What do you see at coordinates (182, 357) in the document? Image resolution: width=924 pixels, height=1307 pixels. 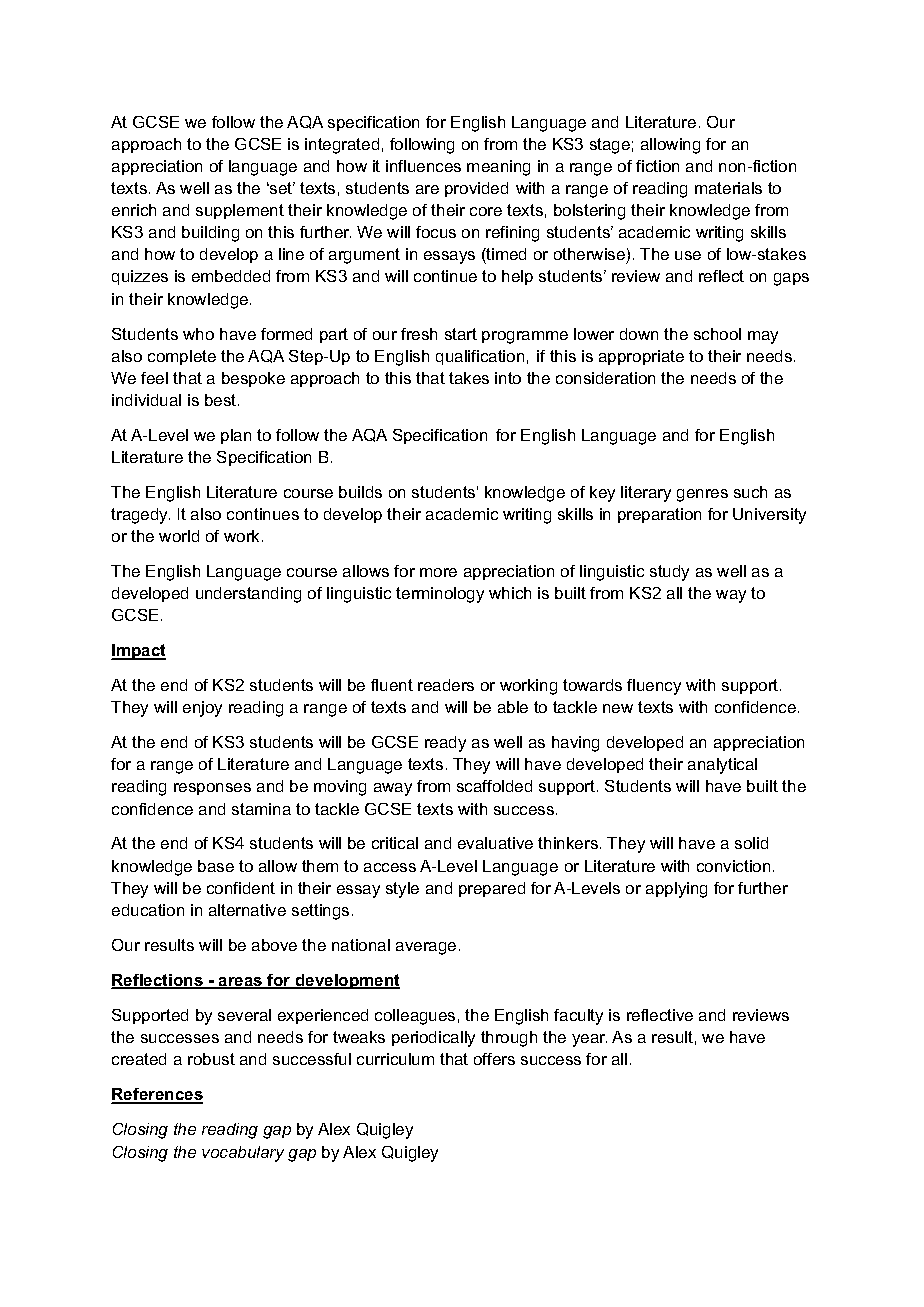 I see `complete` at bounding box center [182, 357].
